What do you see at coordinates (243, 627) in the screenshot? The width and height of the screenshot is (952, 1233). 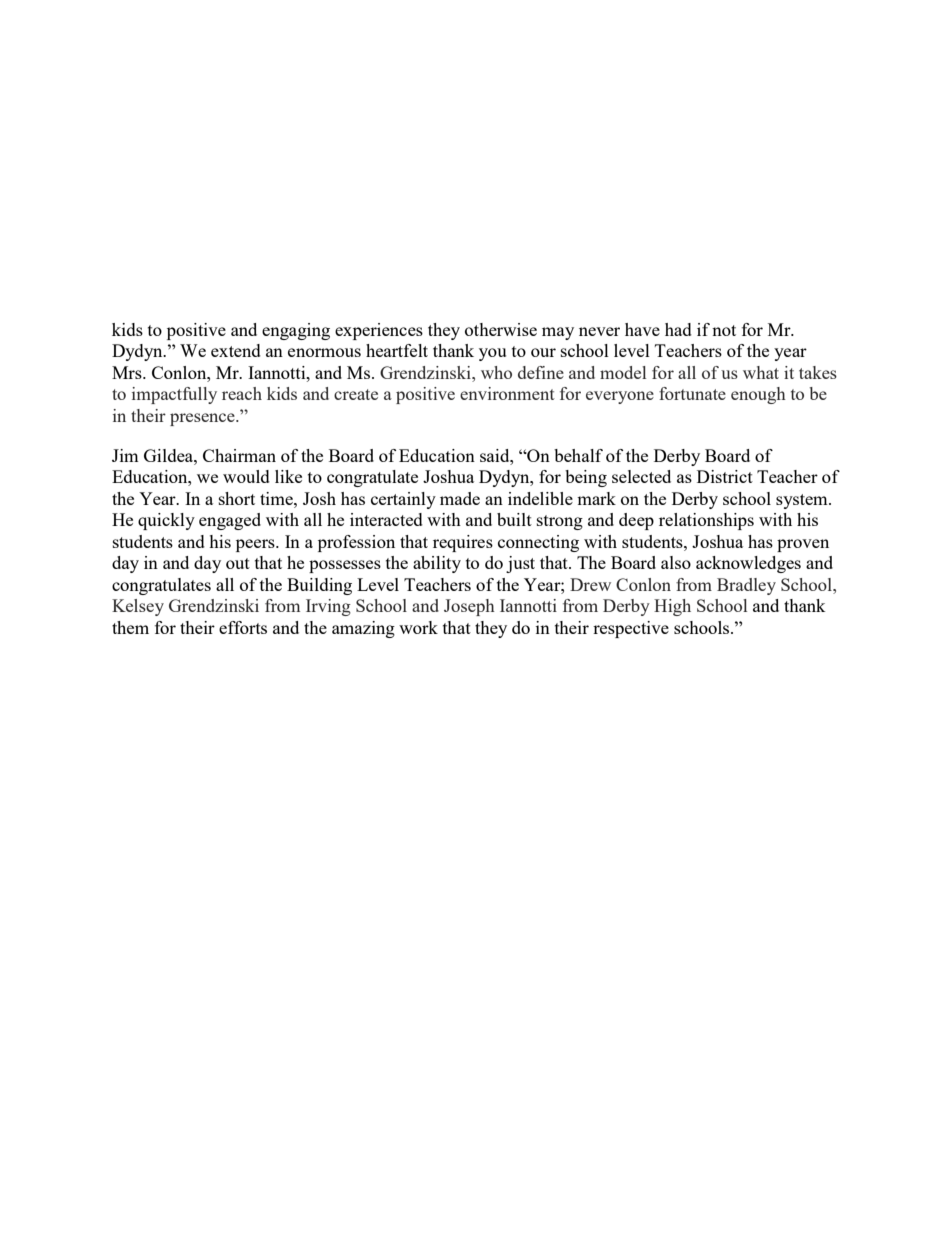 I see `efforts` at bounding box center [243, 627].
